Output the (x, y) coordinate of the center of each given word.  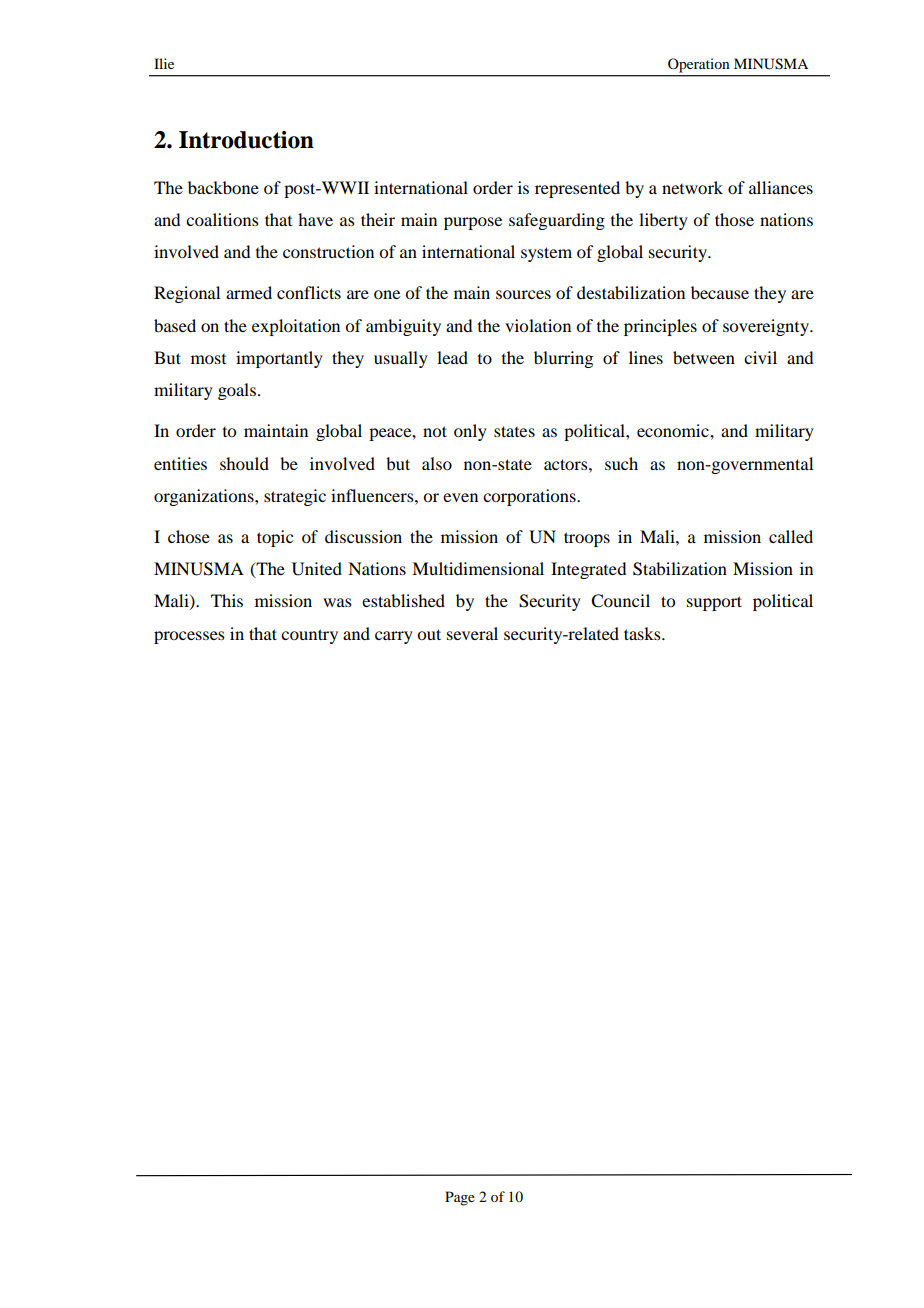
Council (620, 601)
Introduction (246, 140)
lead (452, 357)
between (704, 357)
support (714, 603)
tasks (643, 633)
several (472, 633)
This (227, 600)
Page (460, 1198)
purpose (473, 223)
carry (394, 637)
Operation (698, 65)
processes (189, 637)
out (429, 634)
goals (237, 391)
